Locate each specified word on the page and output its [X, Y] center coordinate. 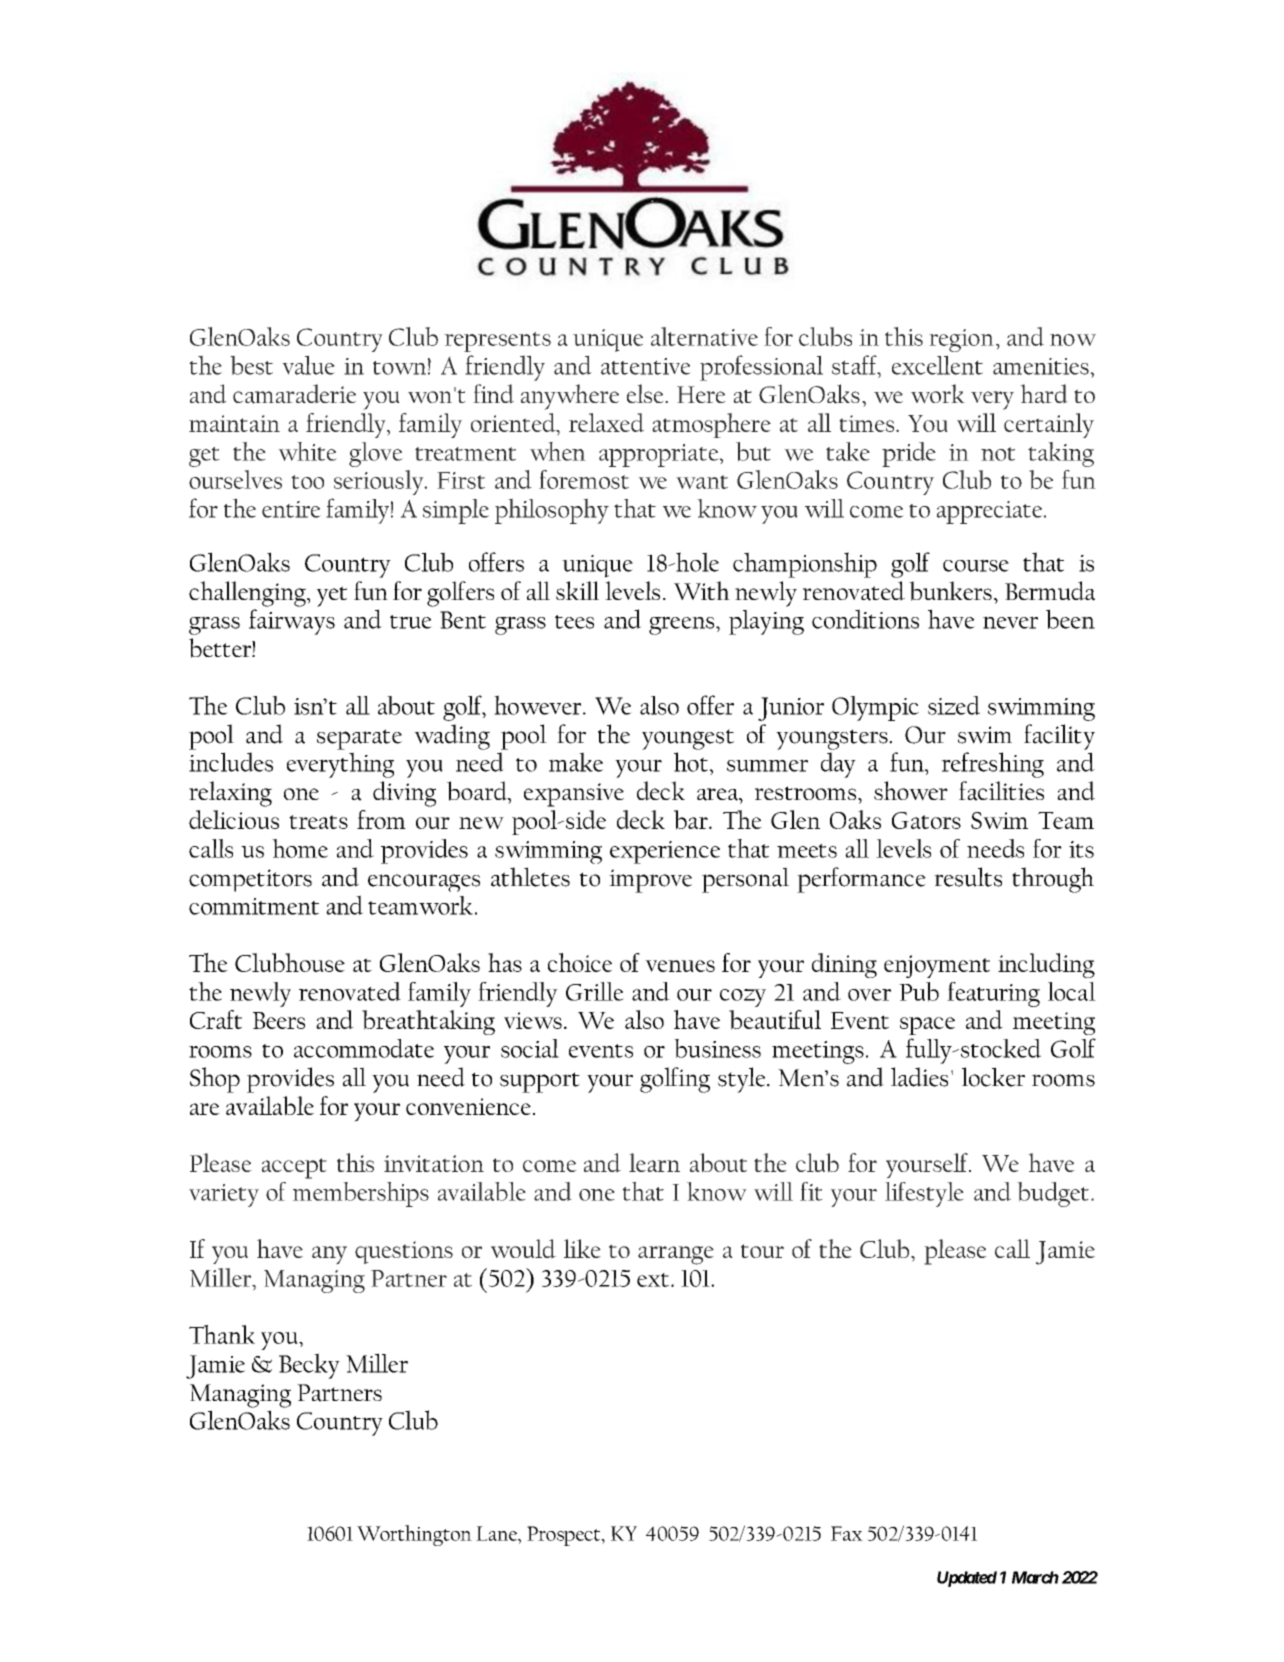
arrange [676, 1255]
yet [331, 596]
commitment [254, 906]
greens [683, 625]
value [308, 365]
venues [680, 966]
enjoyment [937, 966]
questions [404, 1252]
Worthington [414, 1535]
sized [954, 705]
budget [1053, 1194]
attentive [646, 366]
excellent [937, 365]
